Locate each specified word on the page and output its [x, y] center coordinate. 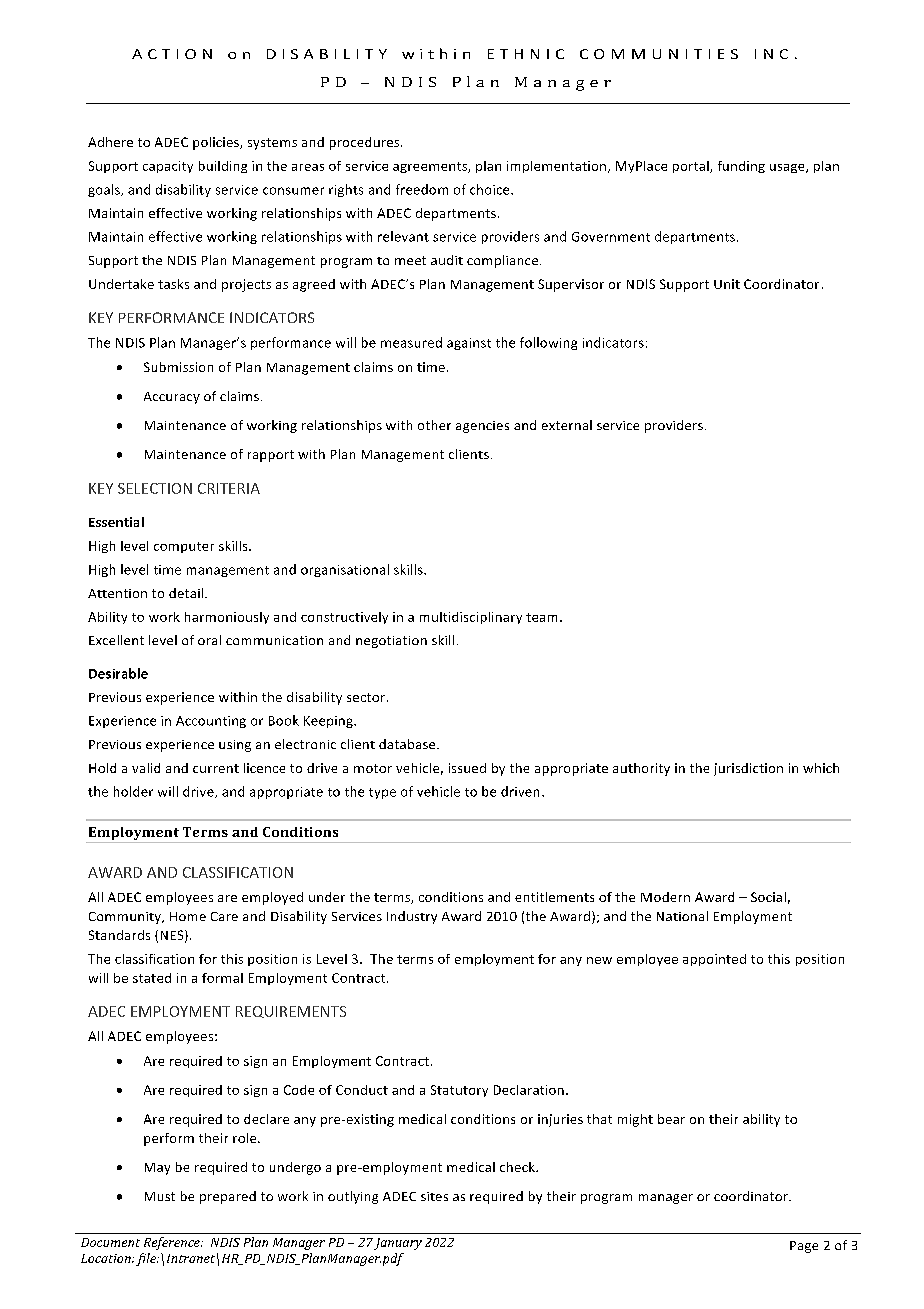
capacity [168, 167]
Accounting [211, 722]
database [408, 744]
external [567, 425]
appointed [714, 960]
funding [741, 167]
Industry [412, 917]
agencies [482, 427]
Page [804, 1247]
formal [222, 978]
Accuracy [172, 398]
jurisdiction [748, 769]
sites [434, 1196]
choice [491, 189]
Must [160, 1196]
